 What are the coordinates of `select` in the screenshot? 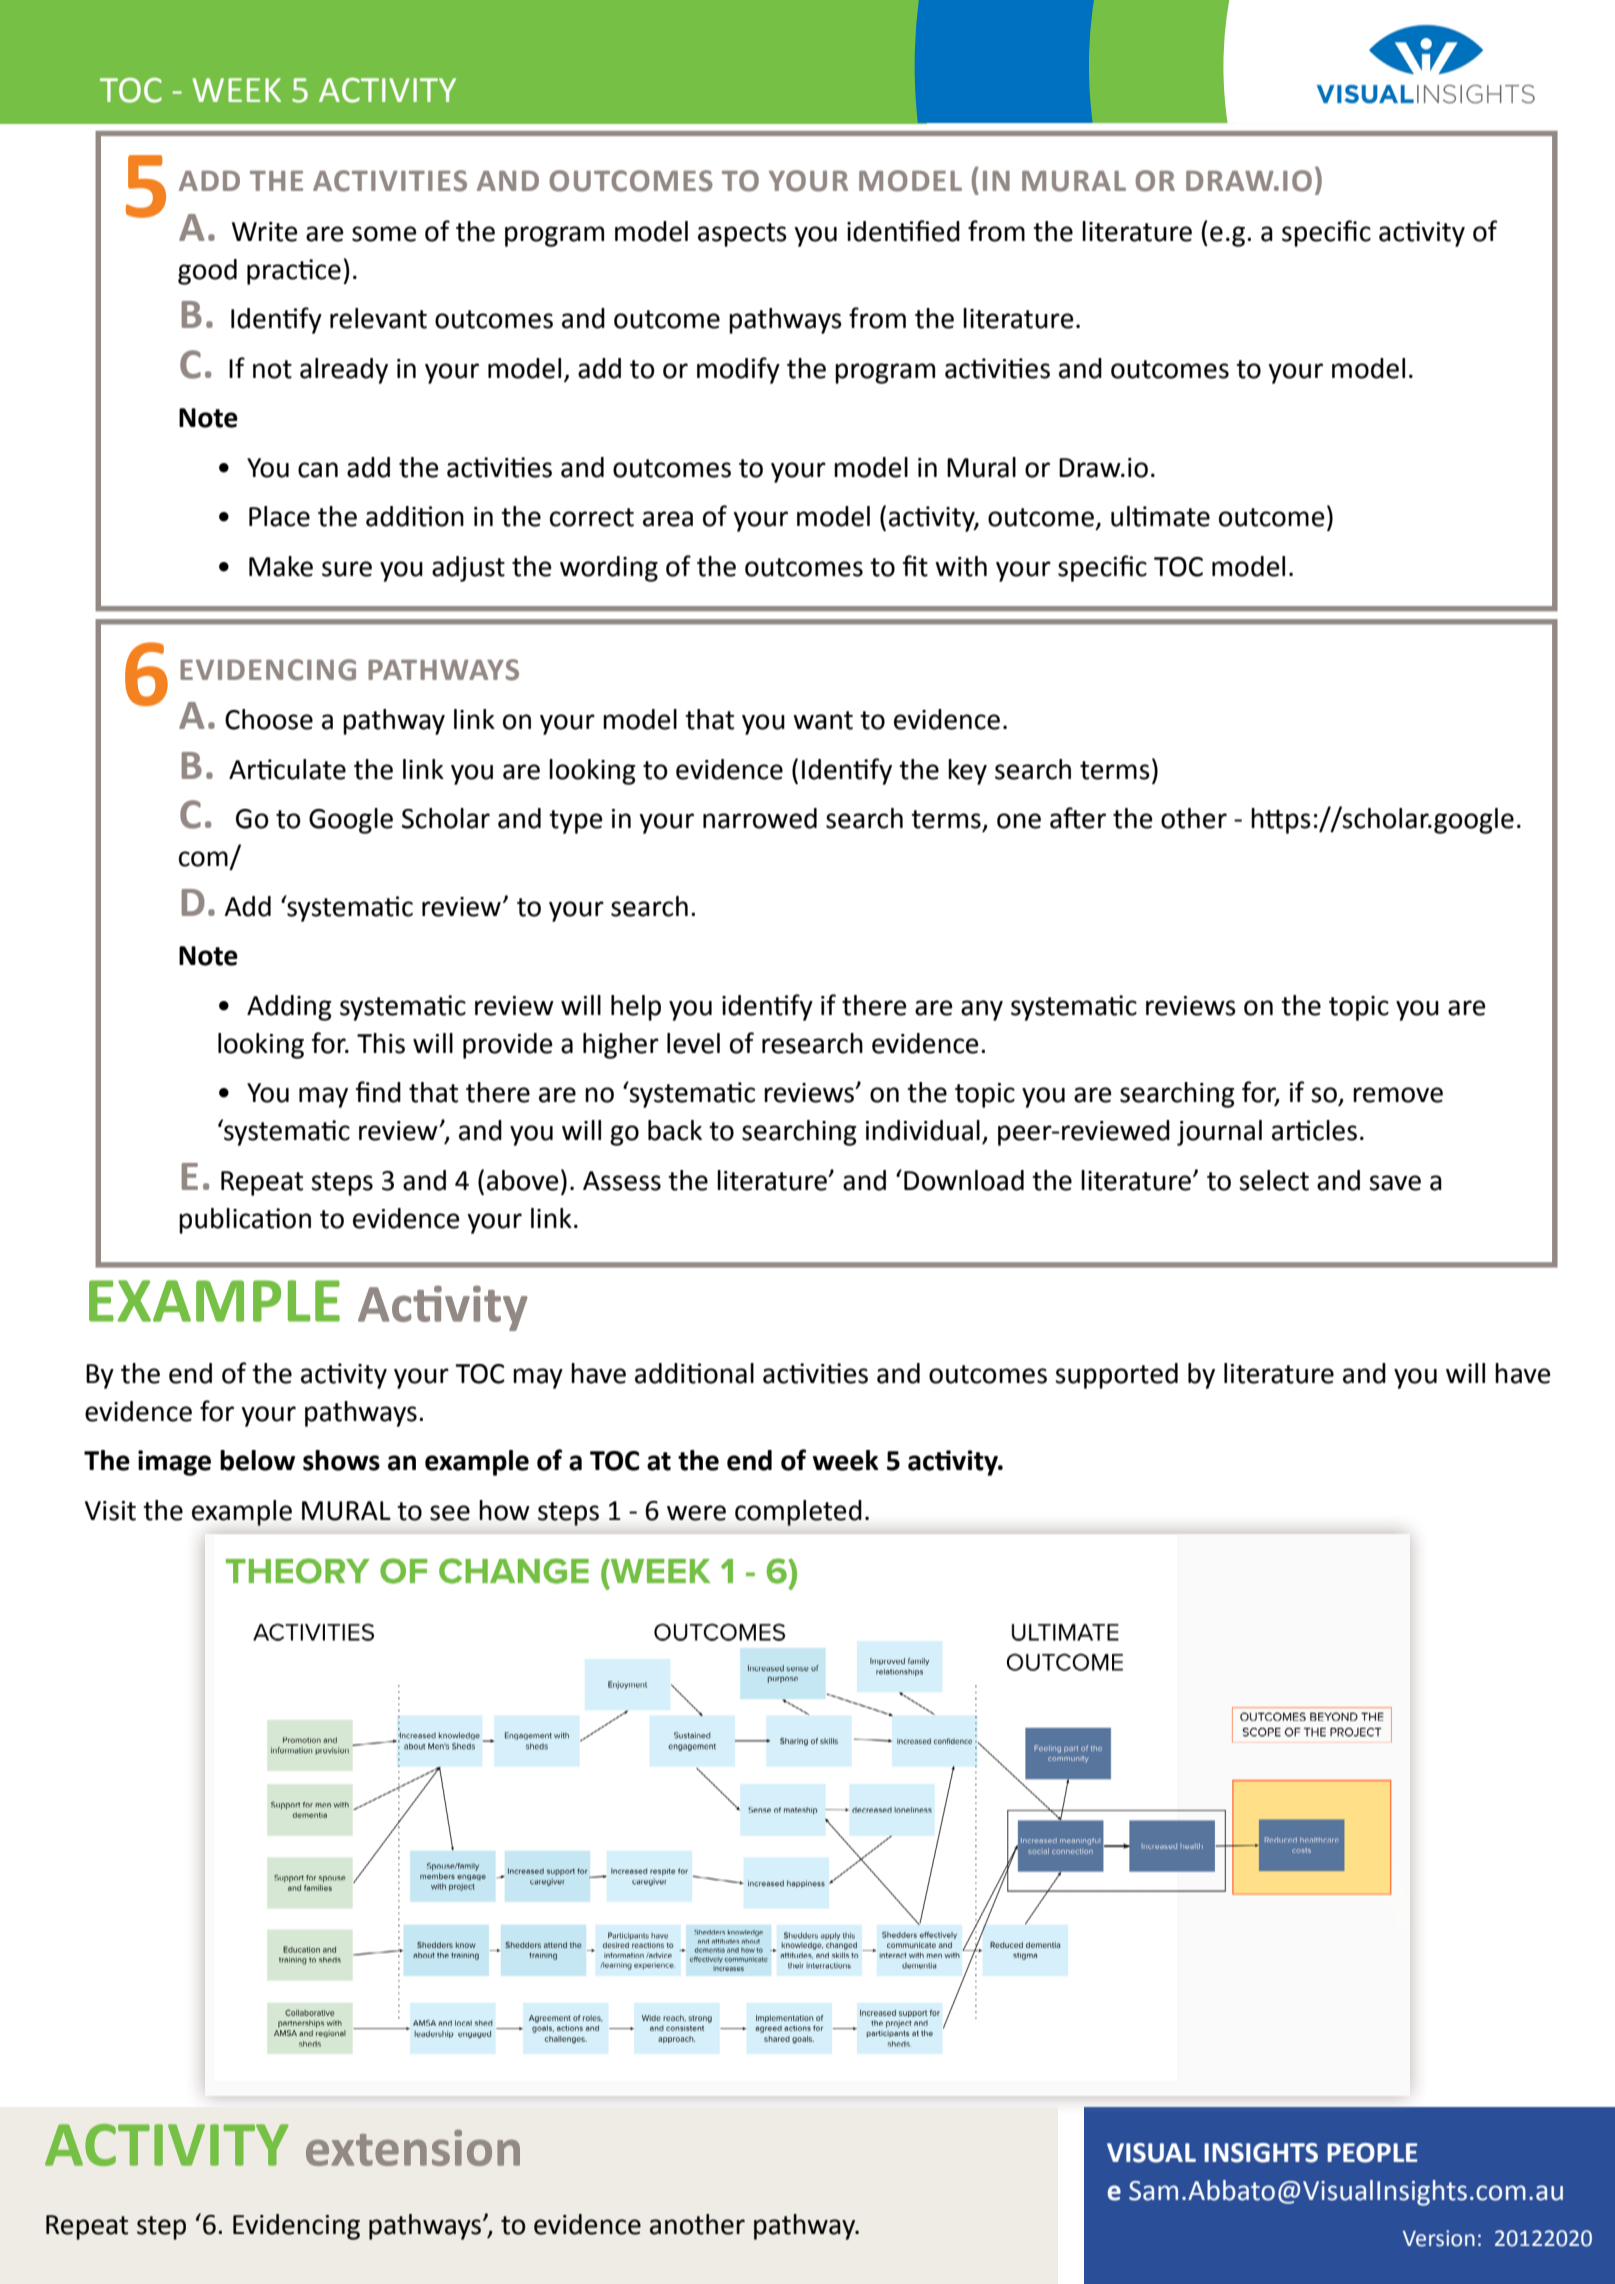 It's located at (1274, 1180).
